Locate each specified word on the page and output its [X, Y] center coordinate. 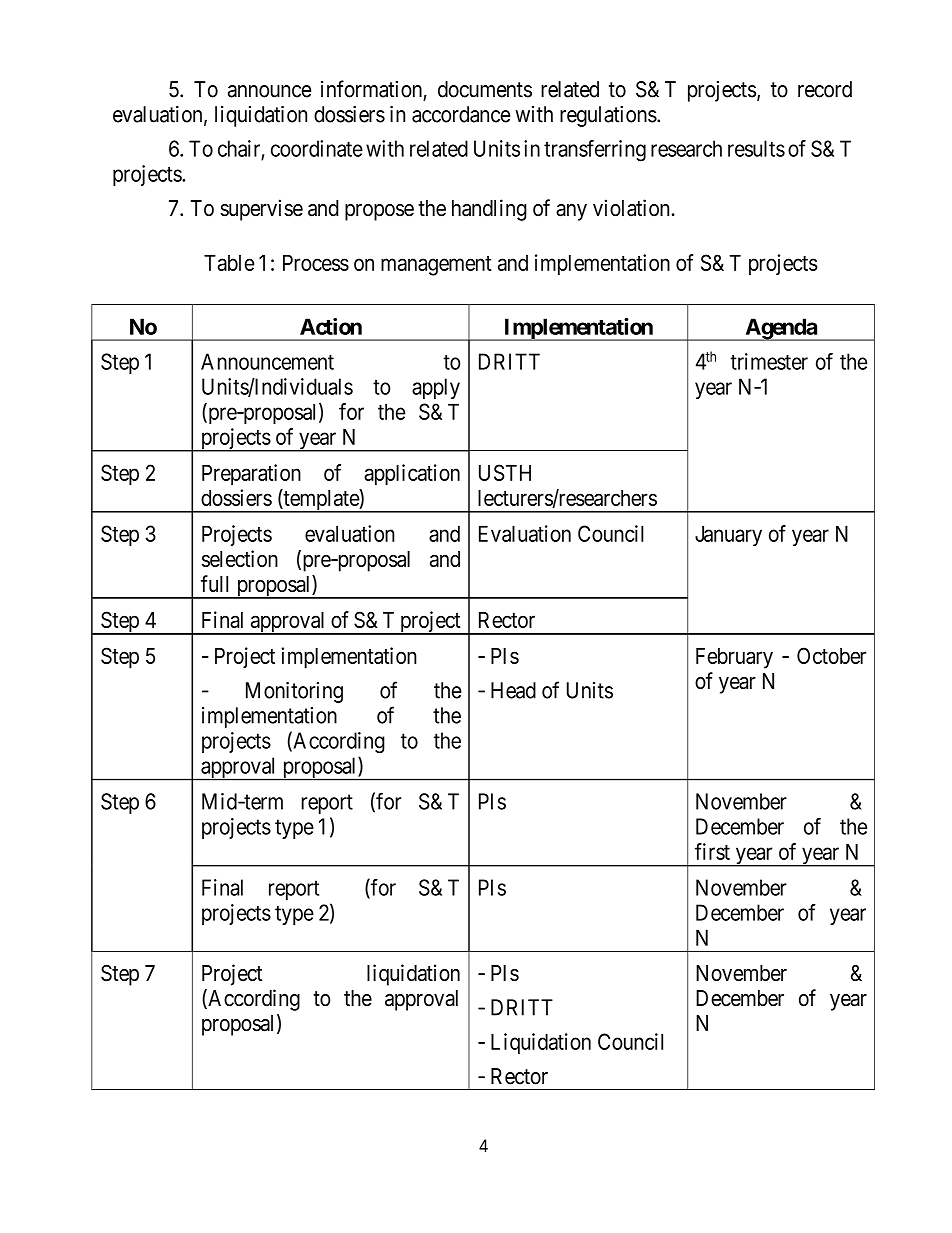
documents [485, 89]
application [412, 475]
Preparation [251, 475]
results [756, 148]
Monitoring [294, 692]
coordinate [317, 148]
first [712, 851]
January [728, 536]
